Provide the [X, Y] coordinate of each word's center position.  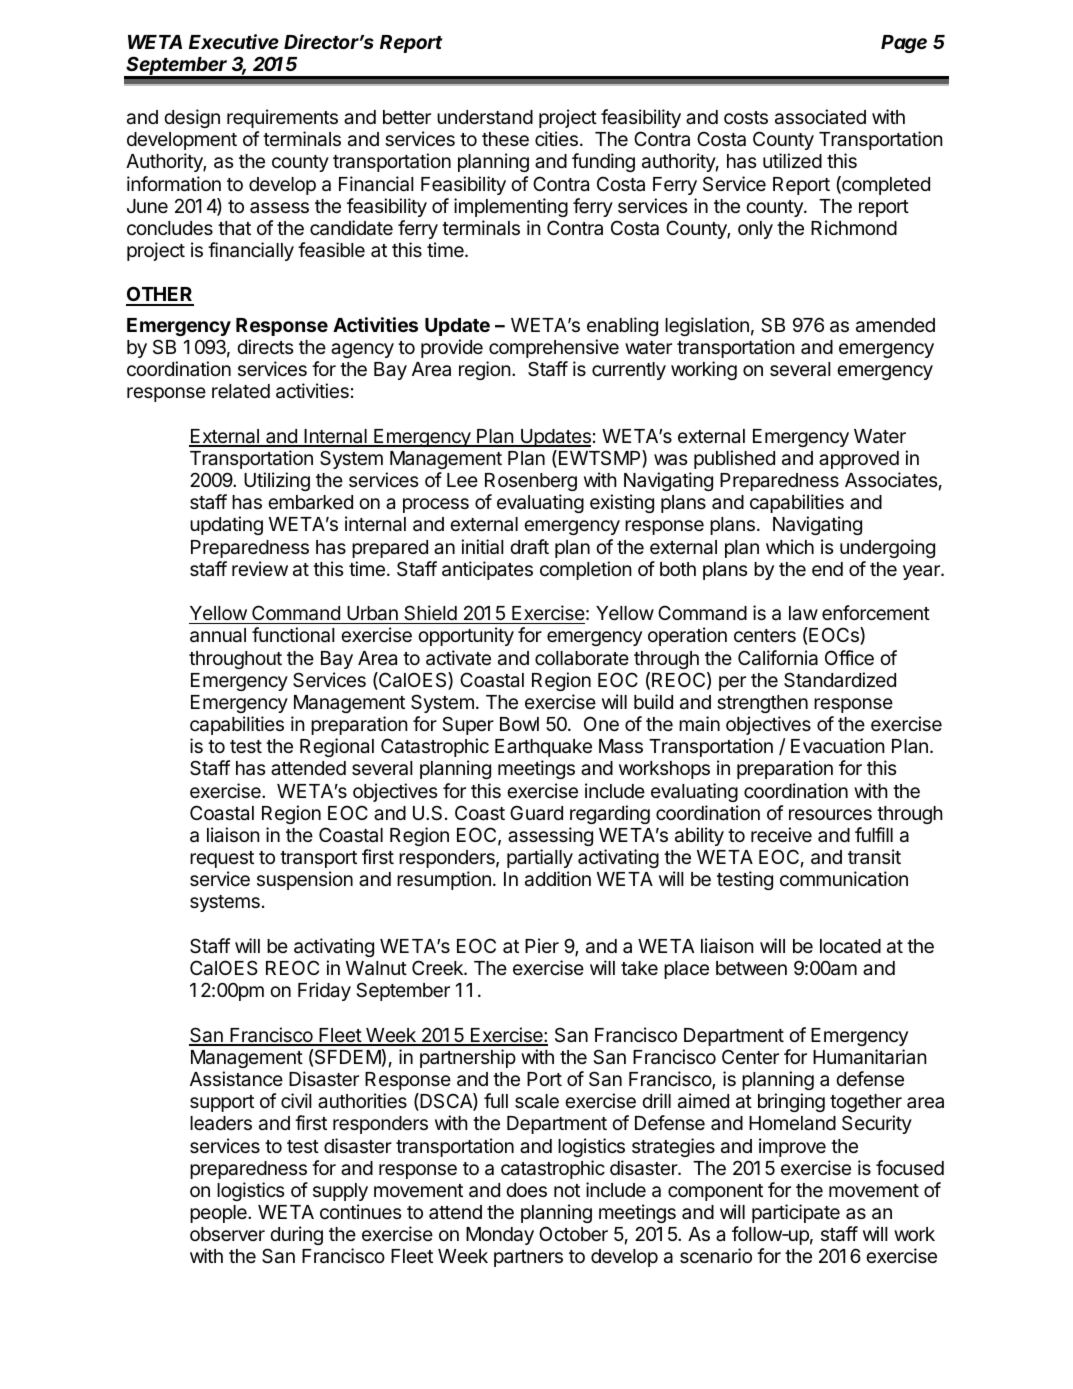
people [219, 1214]
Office [849, 657]
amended [895, 325]
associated [820, 117]
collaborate [582, 658]
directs [265, 346]
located [850, 946]
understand [485, 117]
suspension [305, 880]
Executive [234, 41]
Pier [542, 945]
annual [218, 635]
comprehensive [554, 348]
